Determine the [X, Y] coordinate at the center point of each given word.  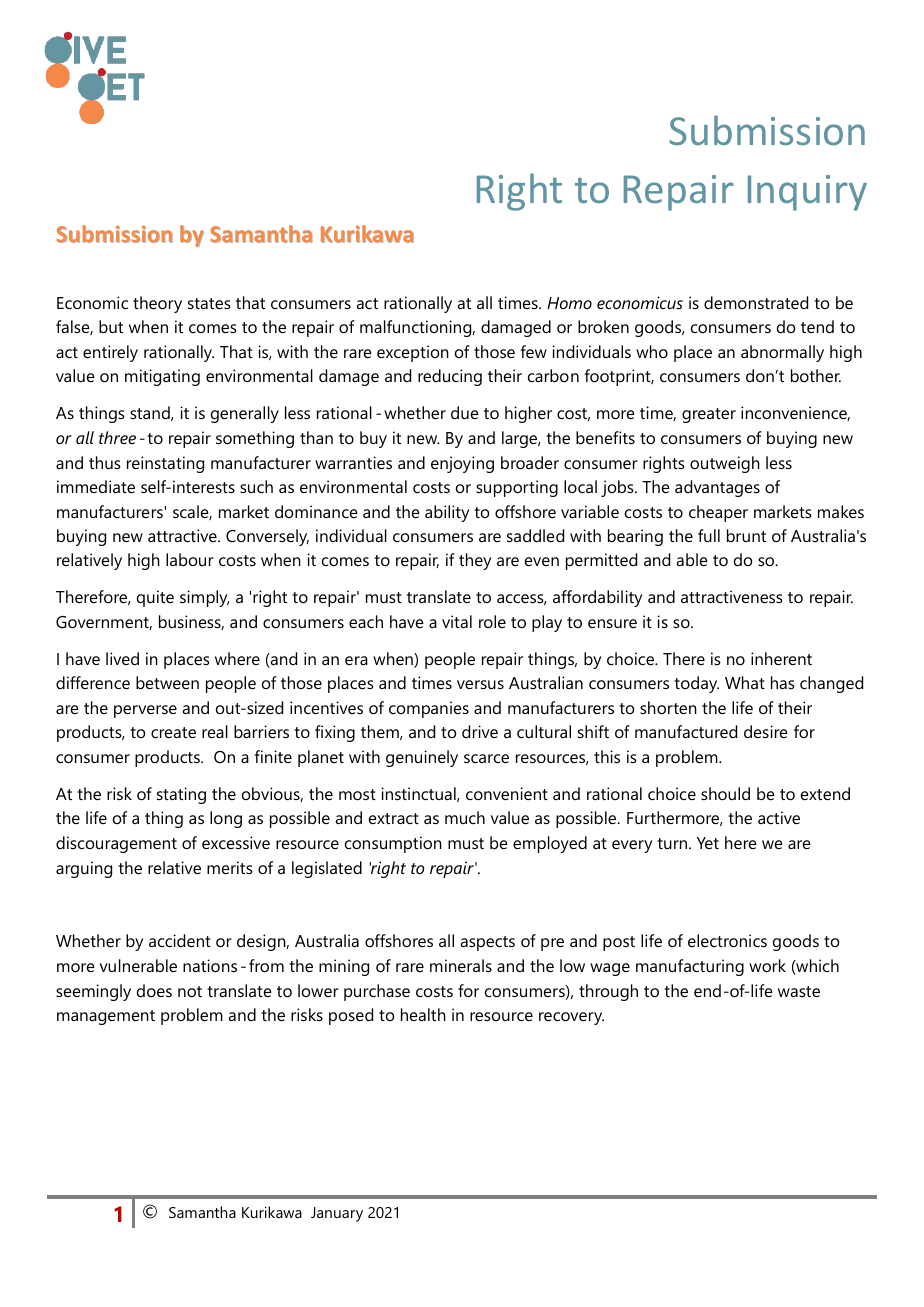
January [337, 1214]
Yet [708, 843]
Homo [569, 303]
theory [157, 304]
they [475, 561]
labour [190, 559]
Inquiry [807, 193]
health [423, 1014]
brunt [746, 535]
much [465, 817]
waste [799, 991]
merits [230, 867]
